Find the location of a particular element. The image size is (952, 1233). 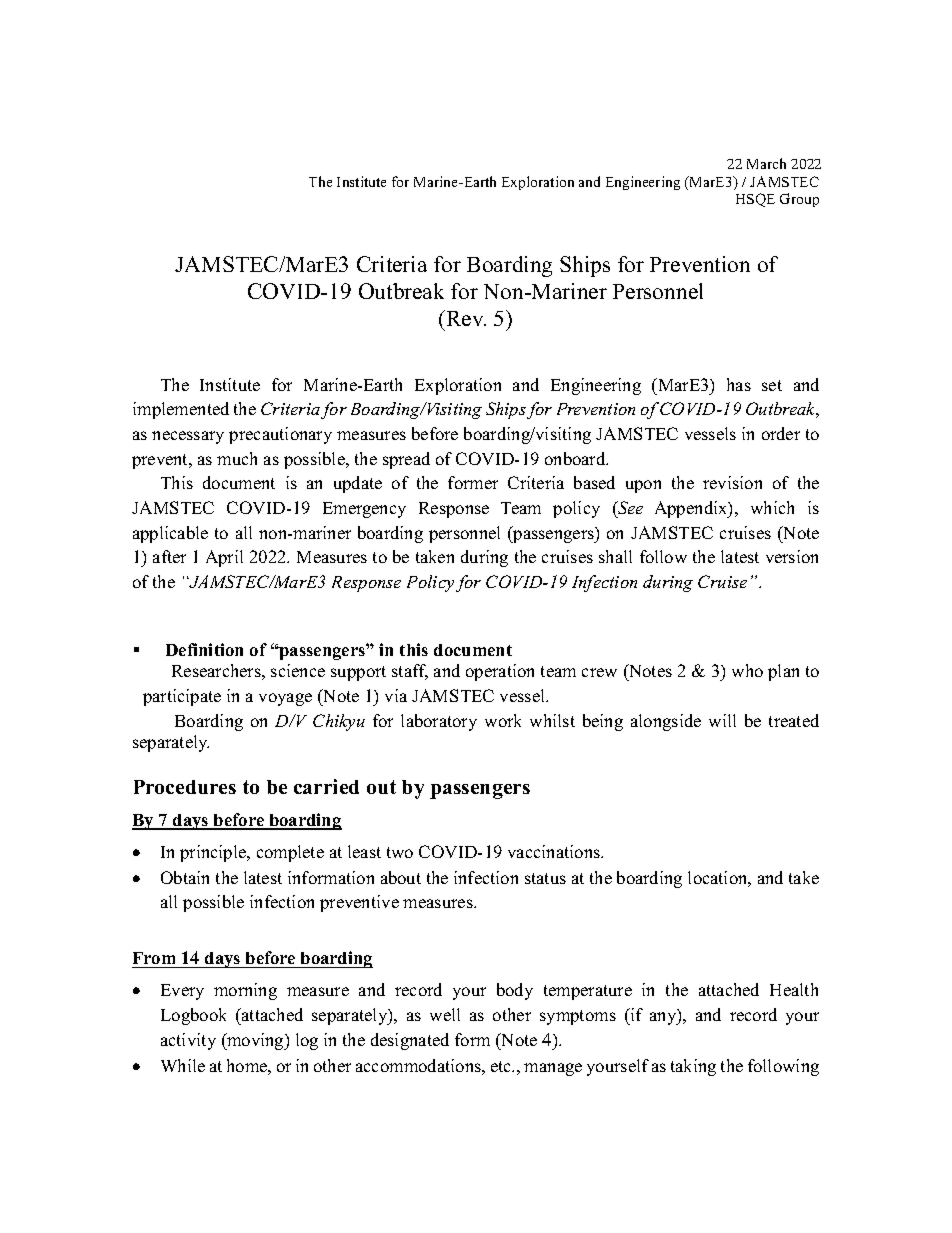

March is located at coordinates (766, 163).
